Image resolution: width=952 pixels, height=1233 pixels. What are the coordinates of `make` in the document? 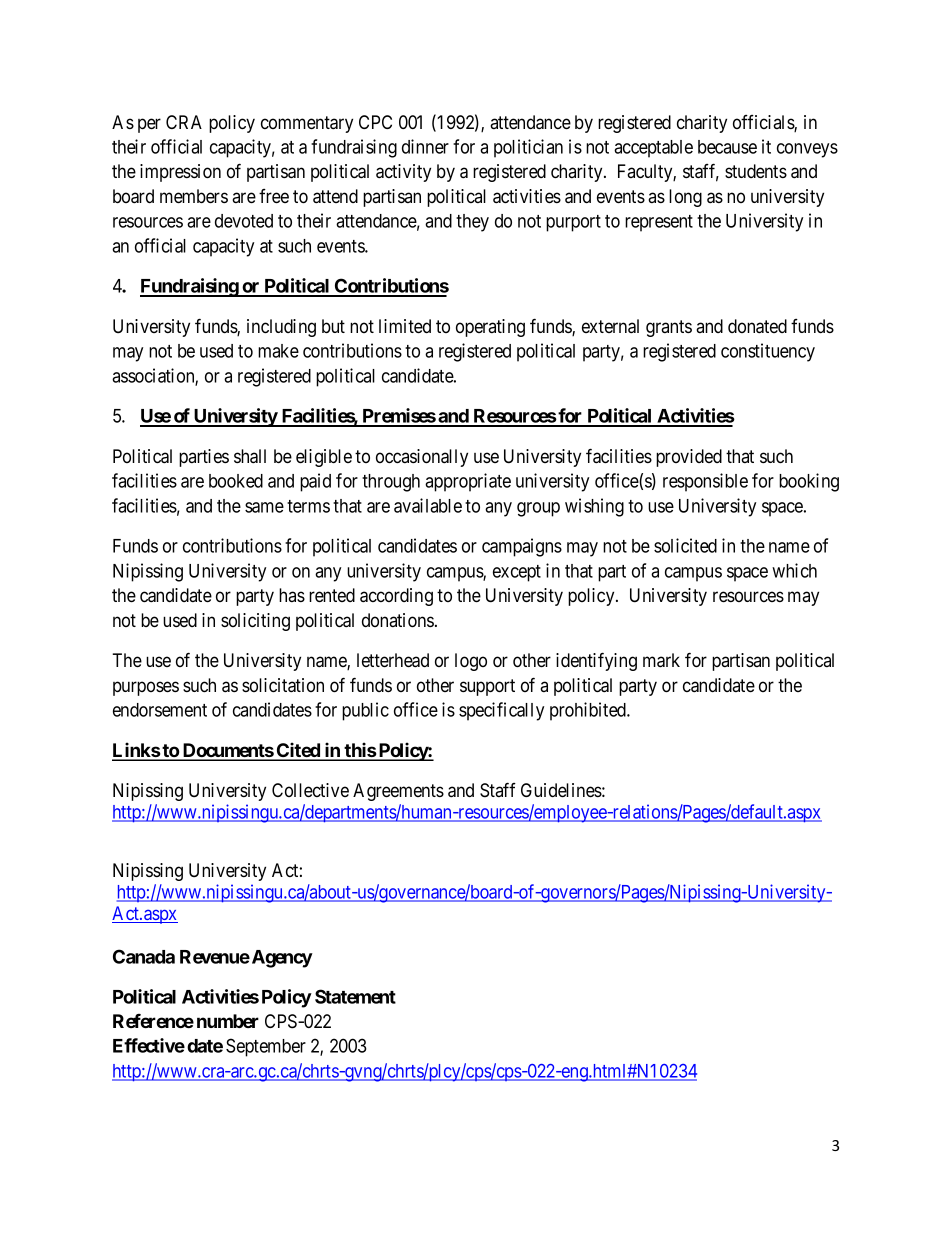 It's located at (278, 351).
